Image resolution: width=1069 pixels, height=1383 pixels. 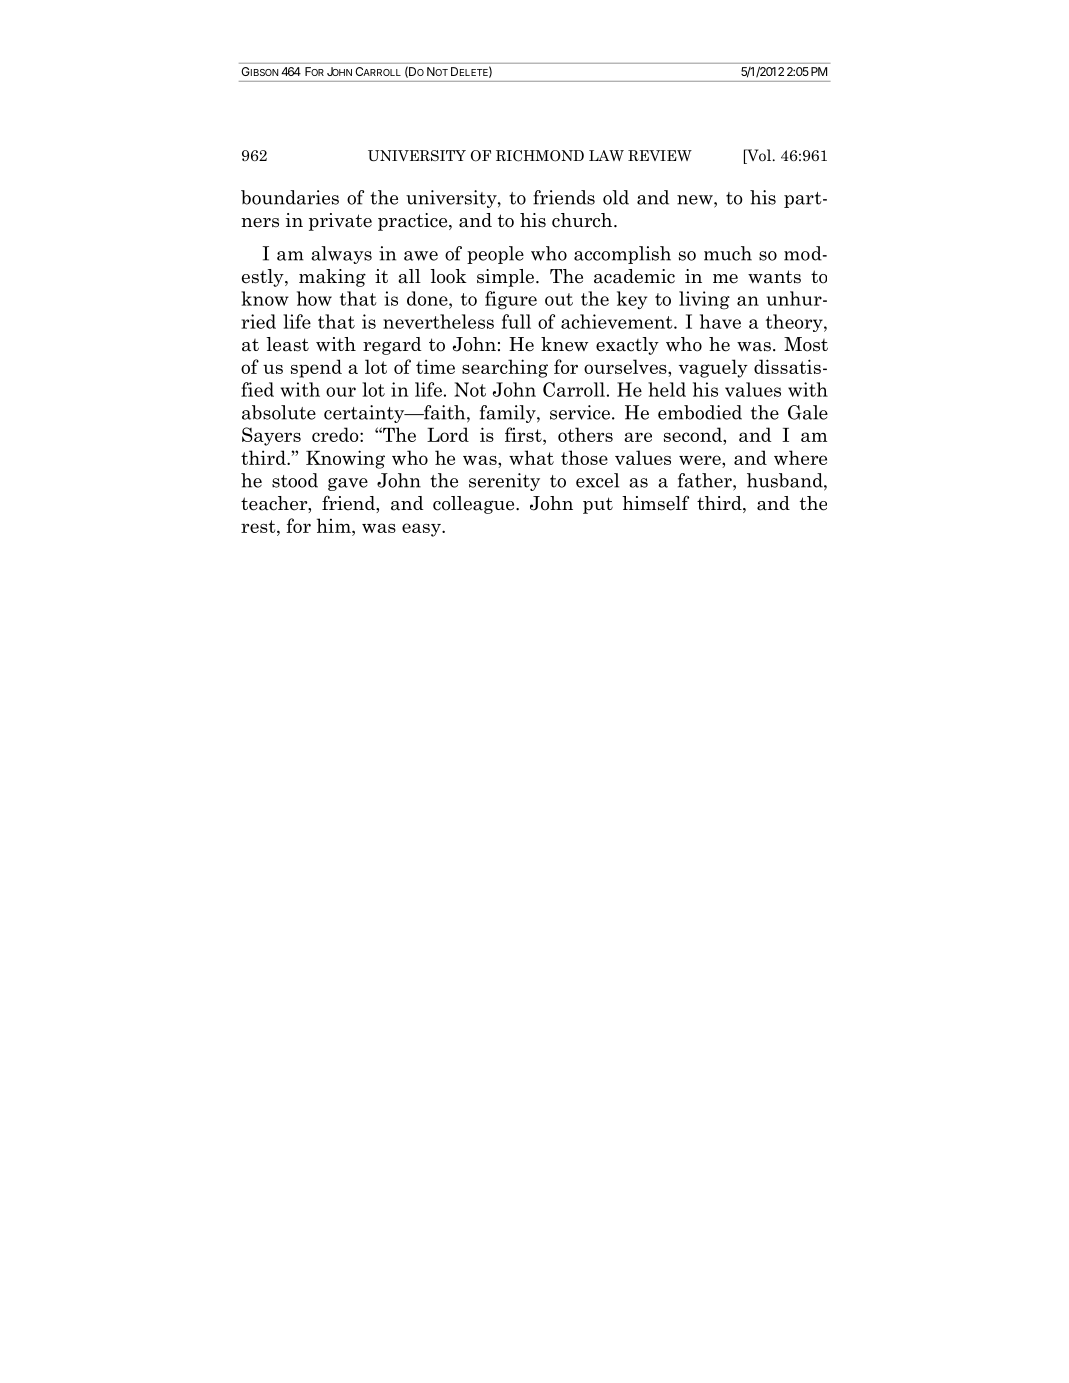 What do you see at coordinates (720, 321) in the screenshot?
I see `have` at bounding box center [720, 321].
